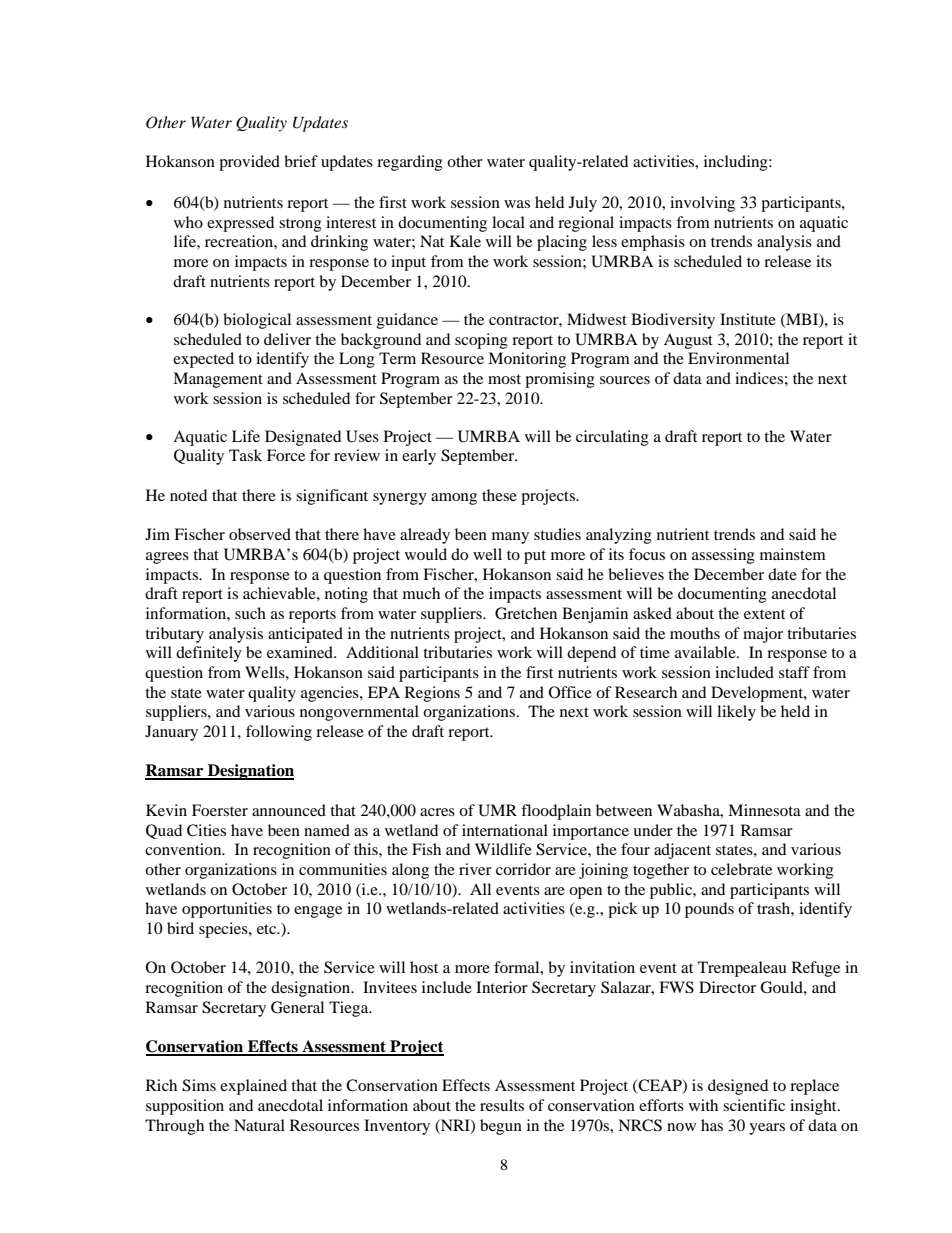  What do you see at coordinates (510, 538) in the screenshot?
I see `many` at bounding box center [510, 538].
